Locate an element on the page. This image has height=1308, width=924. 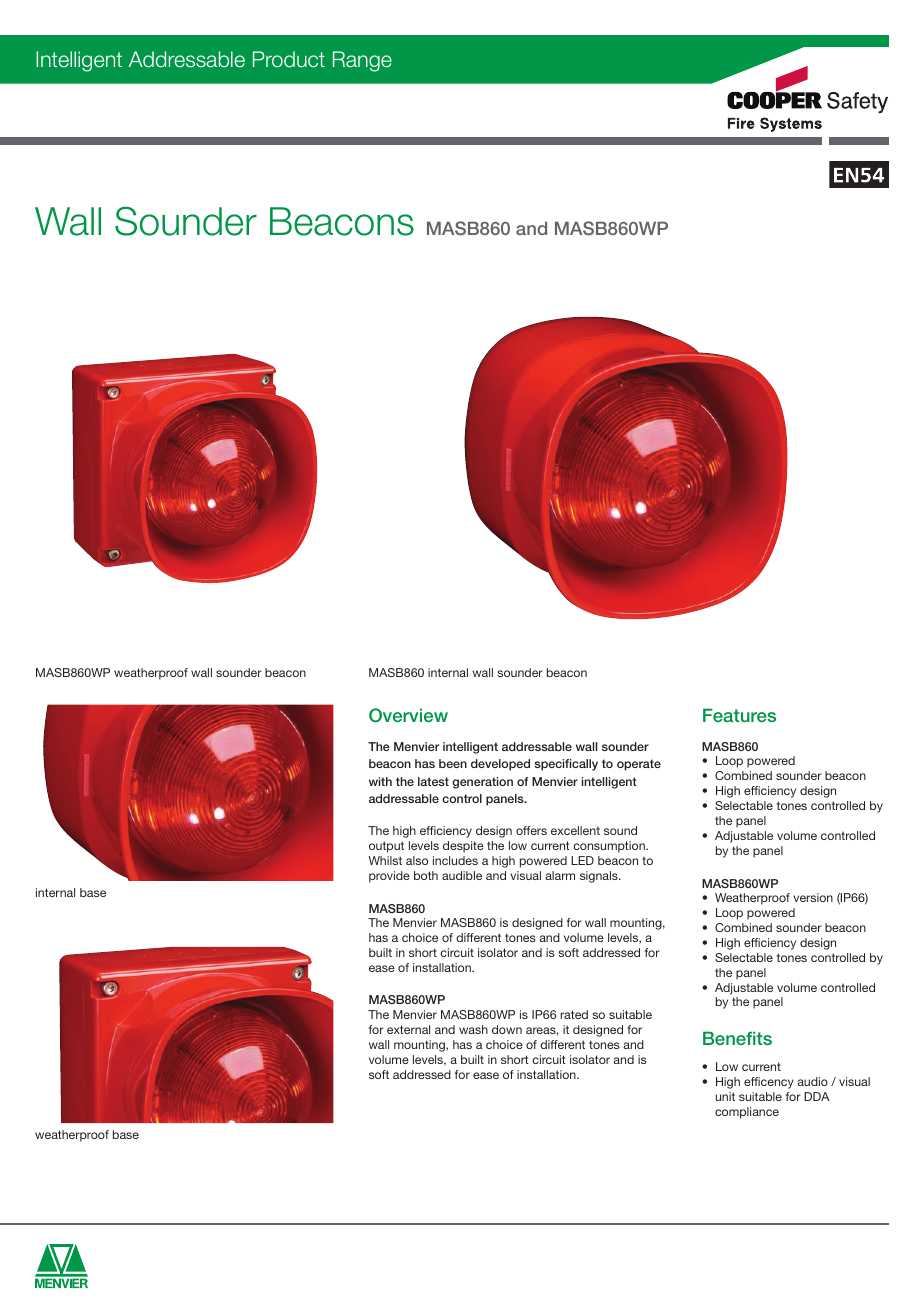
Range is located at coordinates (362, 61).
